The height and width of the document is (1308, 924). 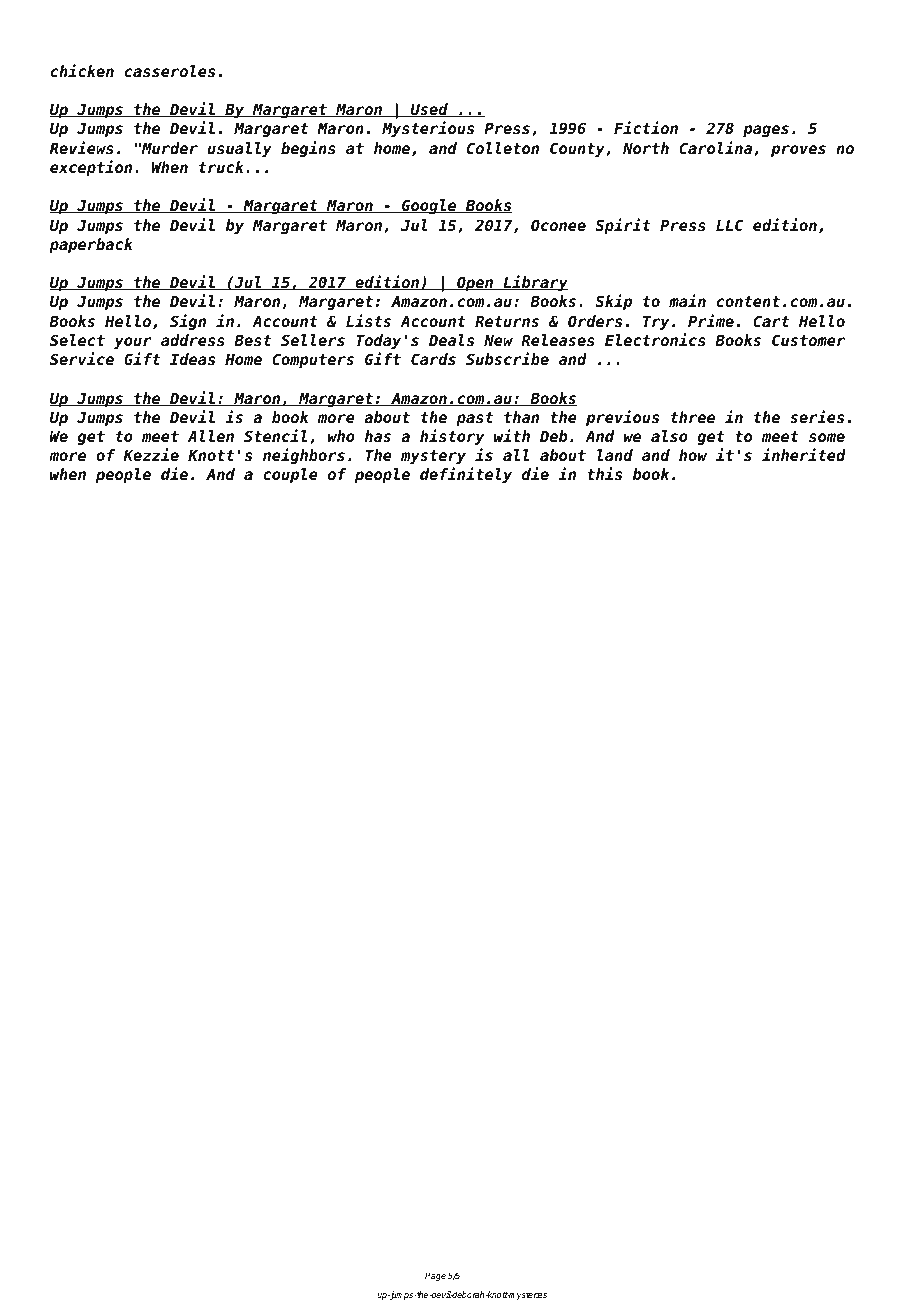 What do you see at coordinates (717, 148) in the document?
I see `Carolina` at bounding box center [717, 148].
